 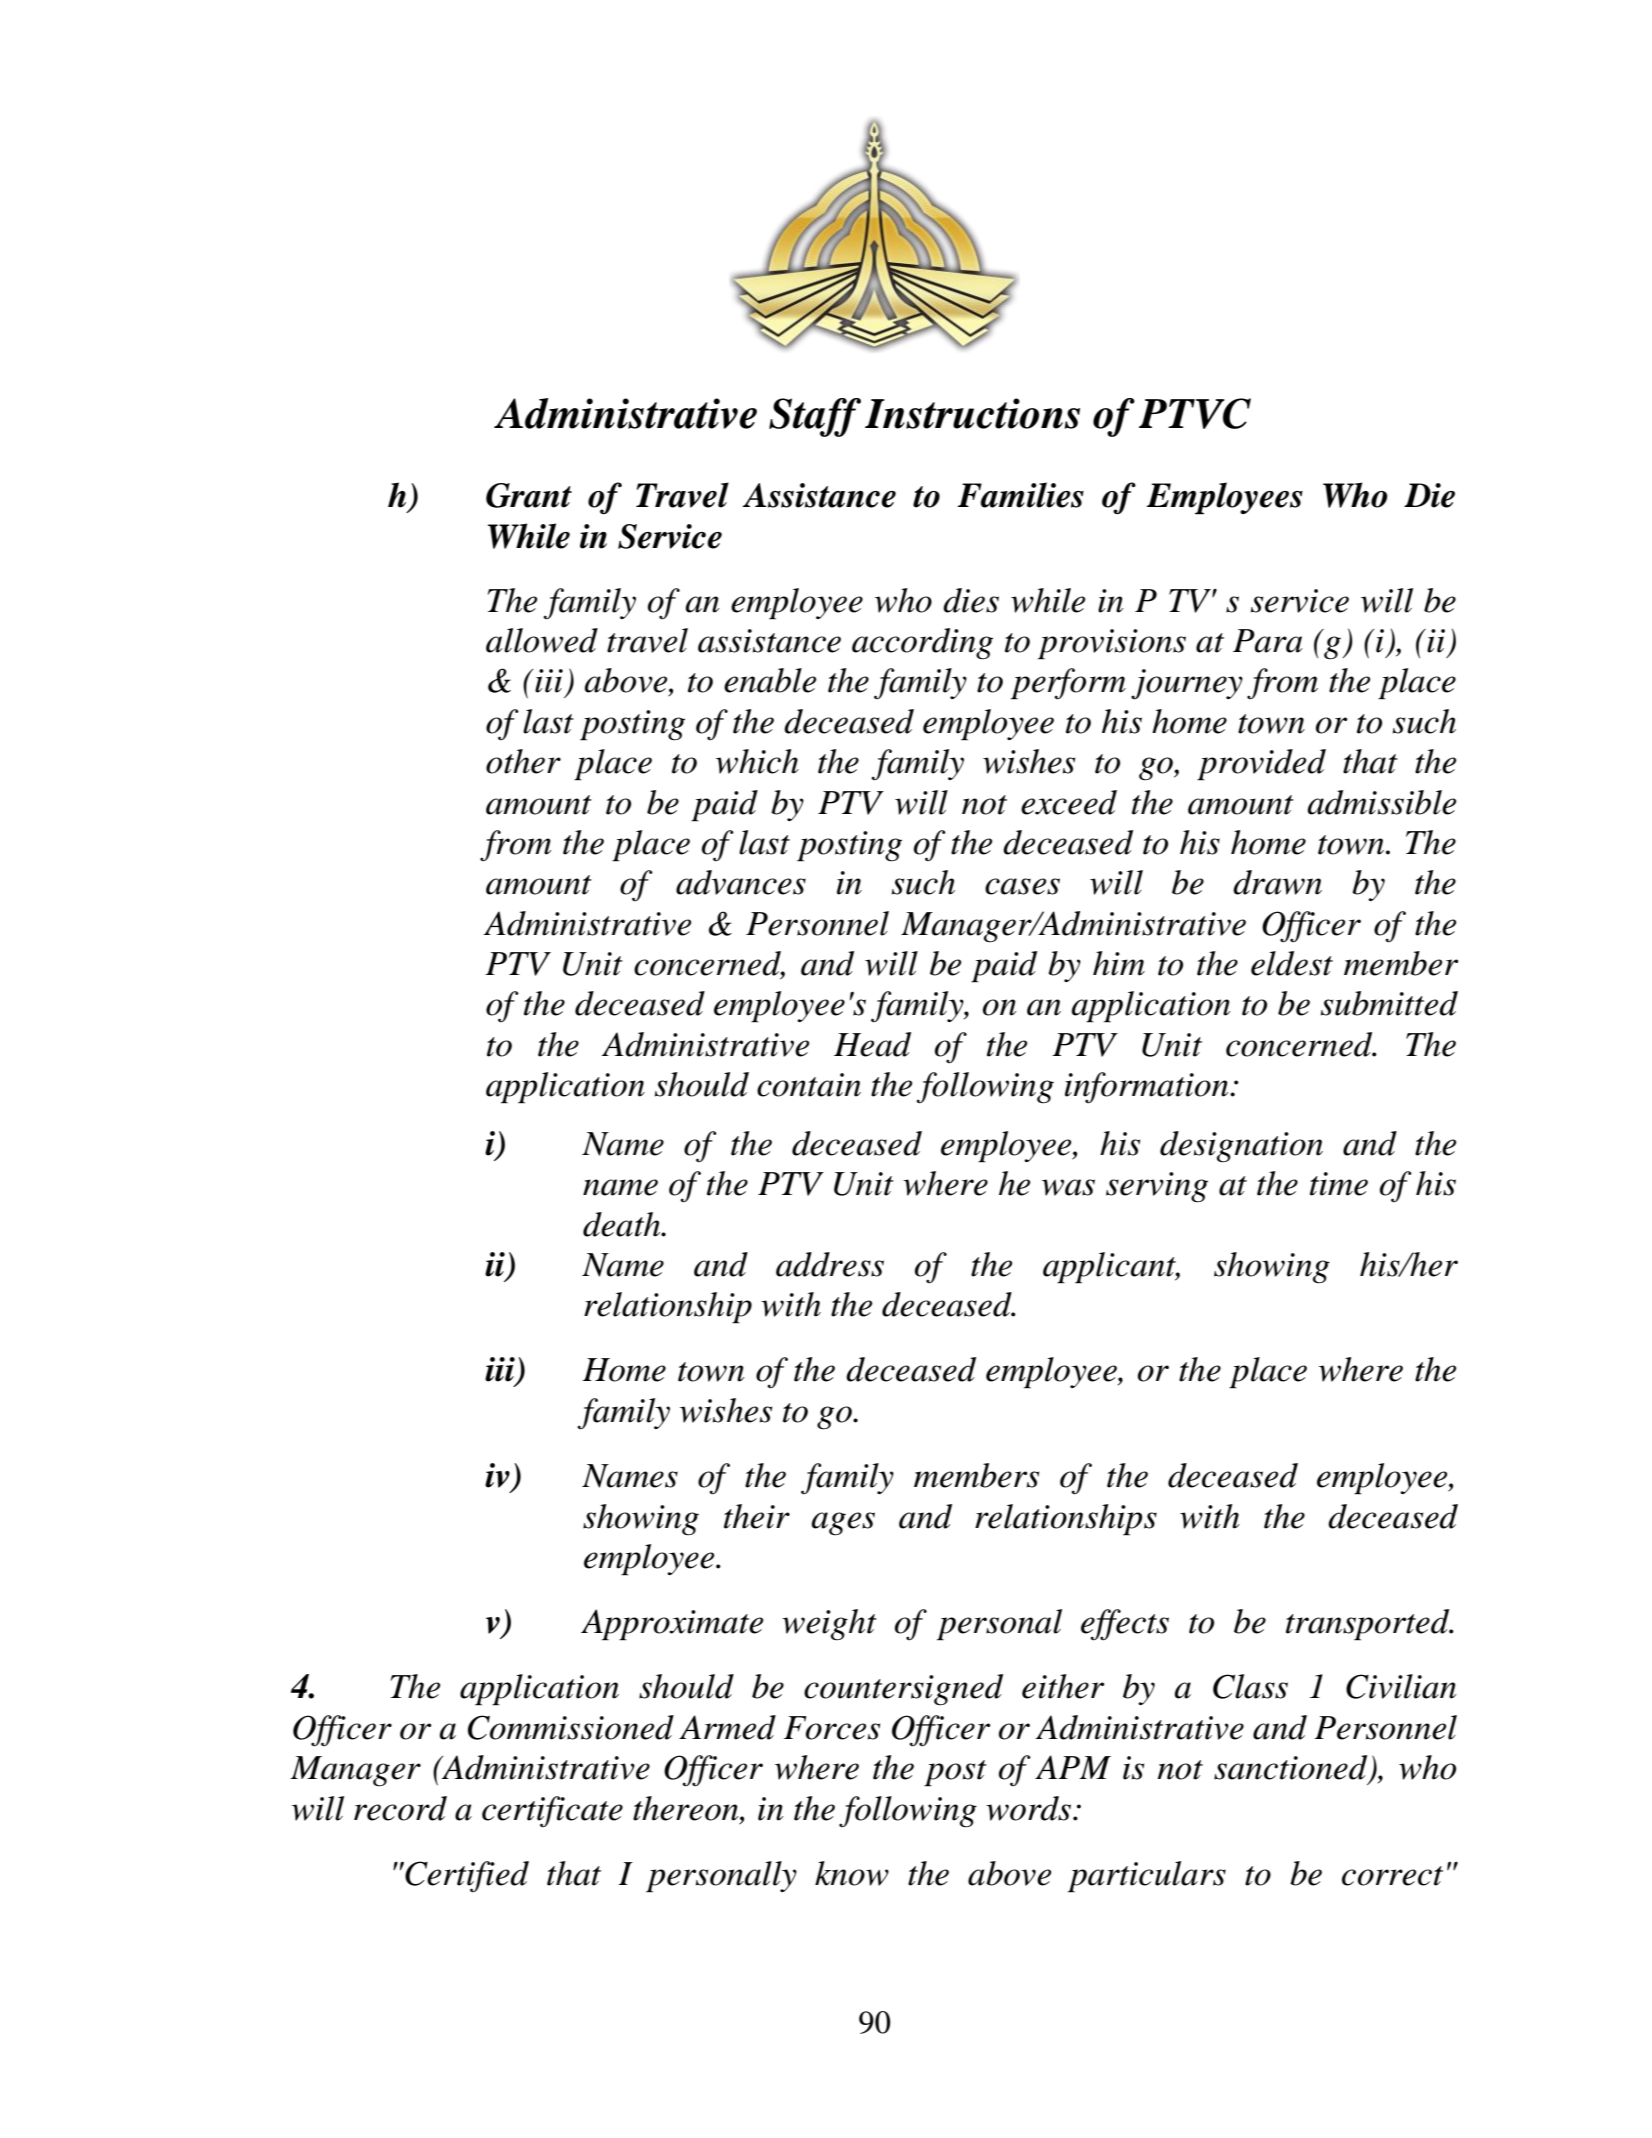 I want to click on cases, so click(x=1022, y=886).
